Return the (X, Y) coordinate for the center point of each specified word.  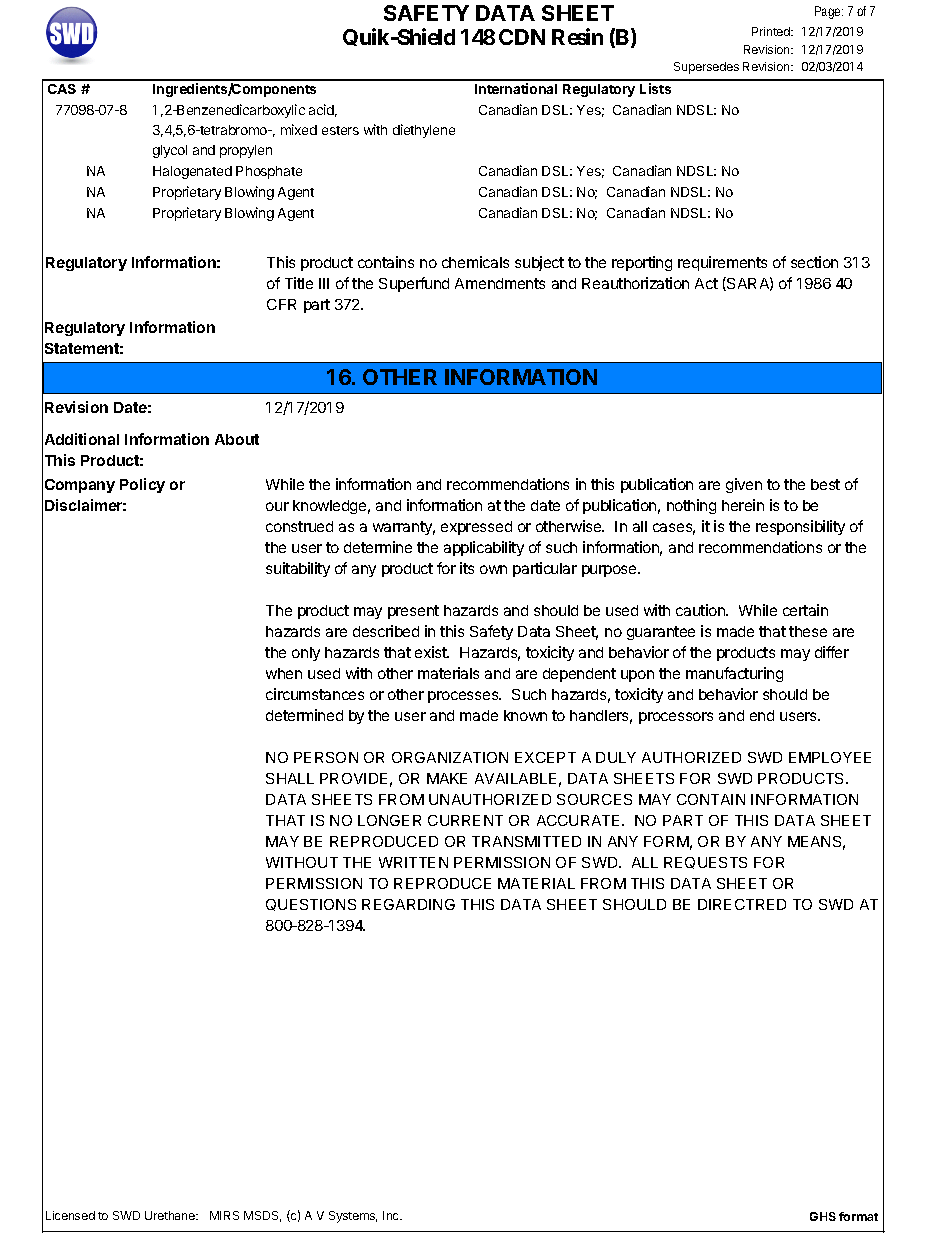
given (744, 485)
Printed (772, 31)
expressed (476, 528)
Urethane (171, 1215)
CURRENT (465, 820)
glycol (170, 151)
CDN (522, 37)
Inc (392, 1215)
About (237, 439)
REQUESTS (705, 863)
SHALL (290, 778)
